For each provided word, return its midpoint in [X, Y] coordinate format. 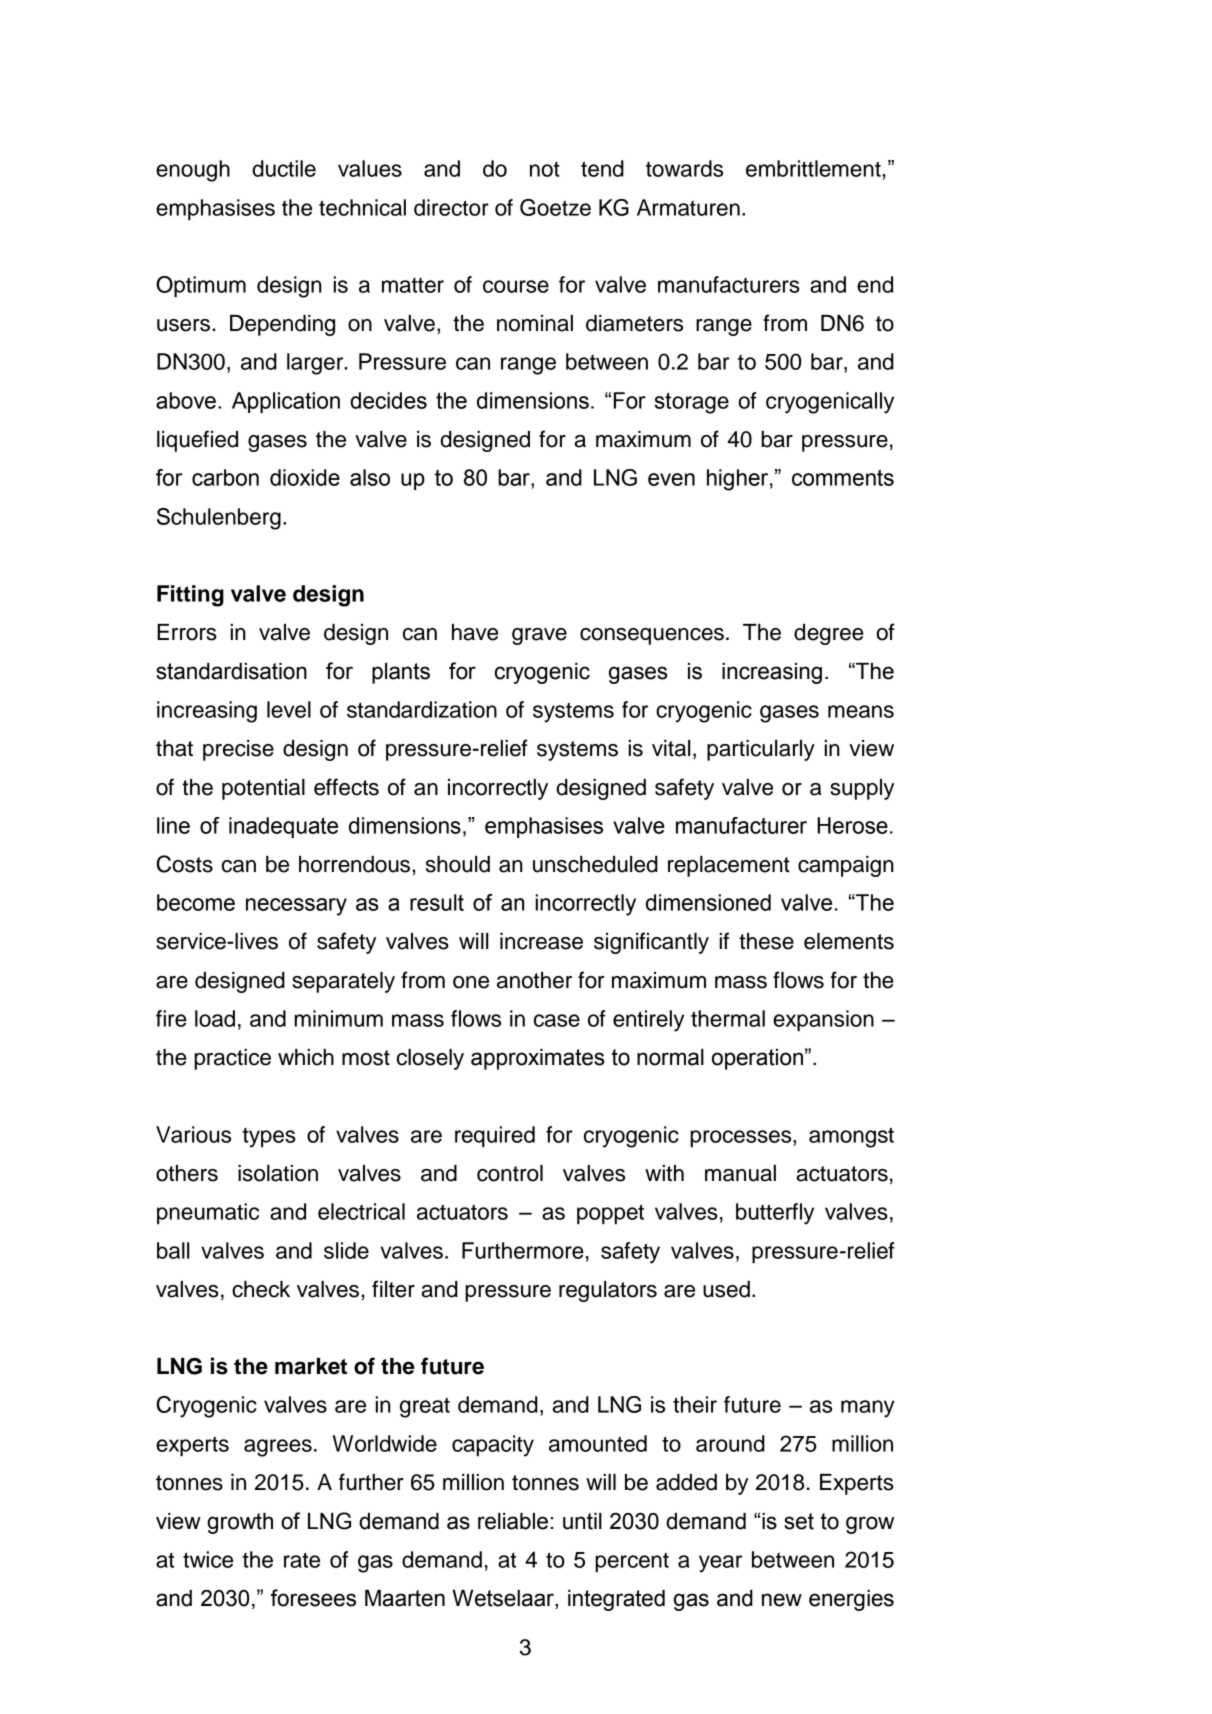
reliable [513, 1521]
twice [208, 1559]
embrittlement [814, 168]
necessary [296, 907]
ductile [284, 168]
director [451, 207]
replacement [729, 866]
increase [541, 941]
